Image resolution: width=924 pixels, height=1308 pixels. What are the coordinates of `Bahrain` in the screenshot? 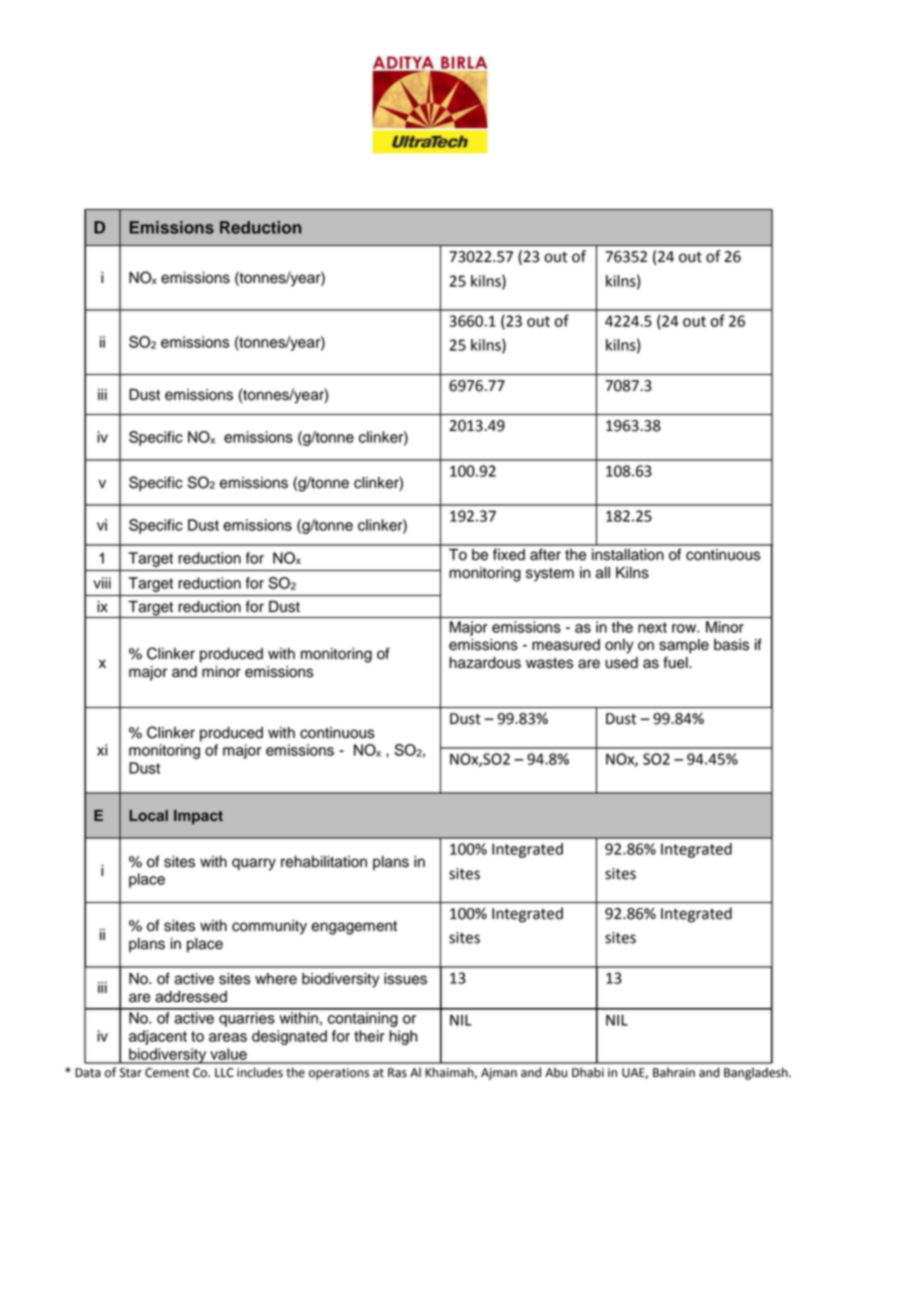 It's located at (674, 1072).
